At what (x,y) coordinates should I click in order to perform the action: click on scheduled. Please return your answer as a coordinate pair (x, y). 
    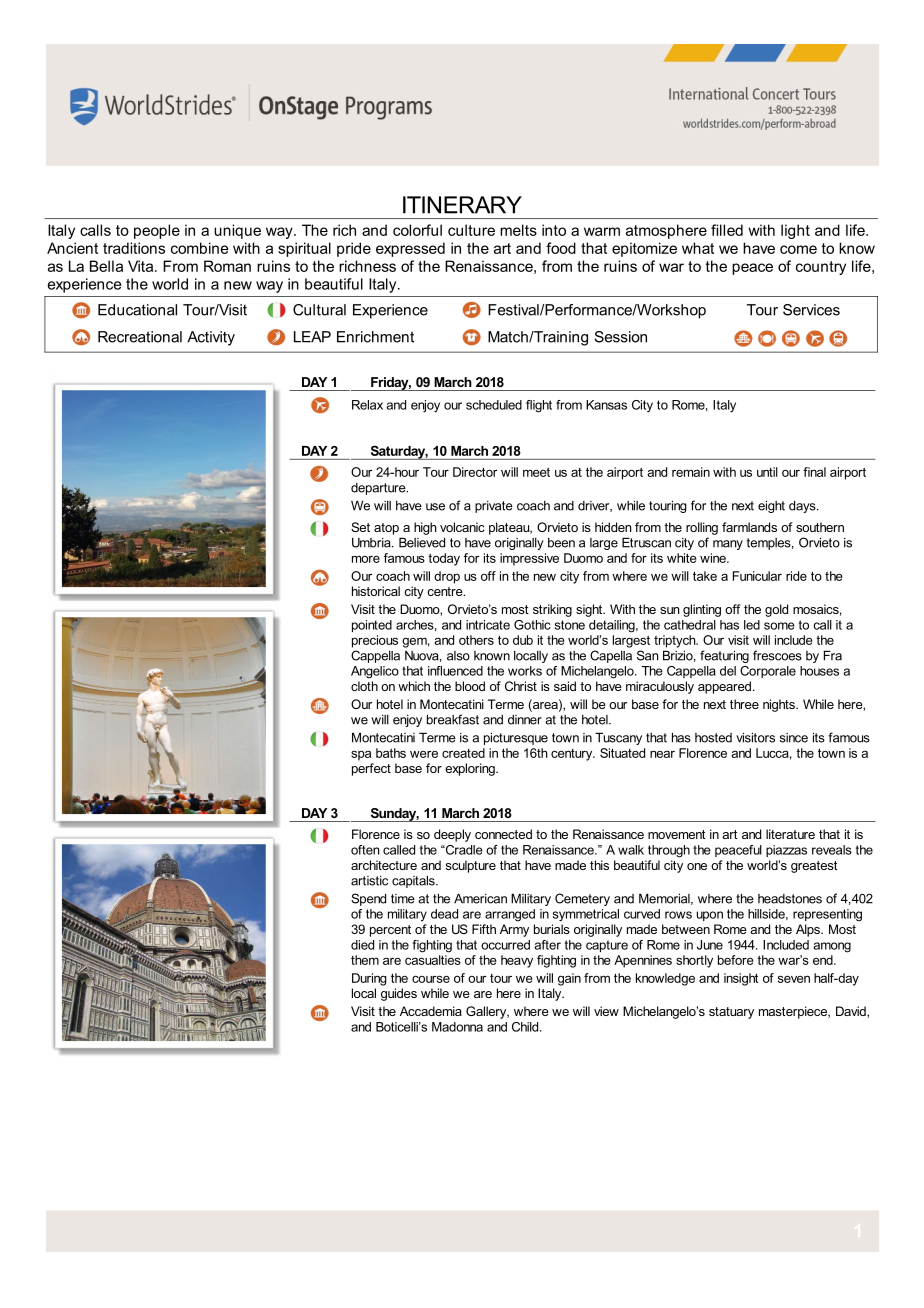
    Looking at the image, I should click on (494, 405).
